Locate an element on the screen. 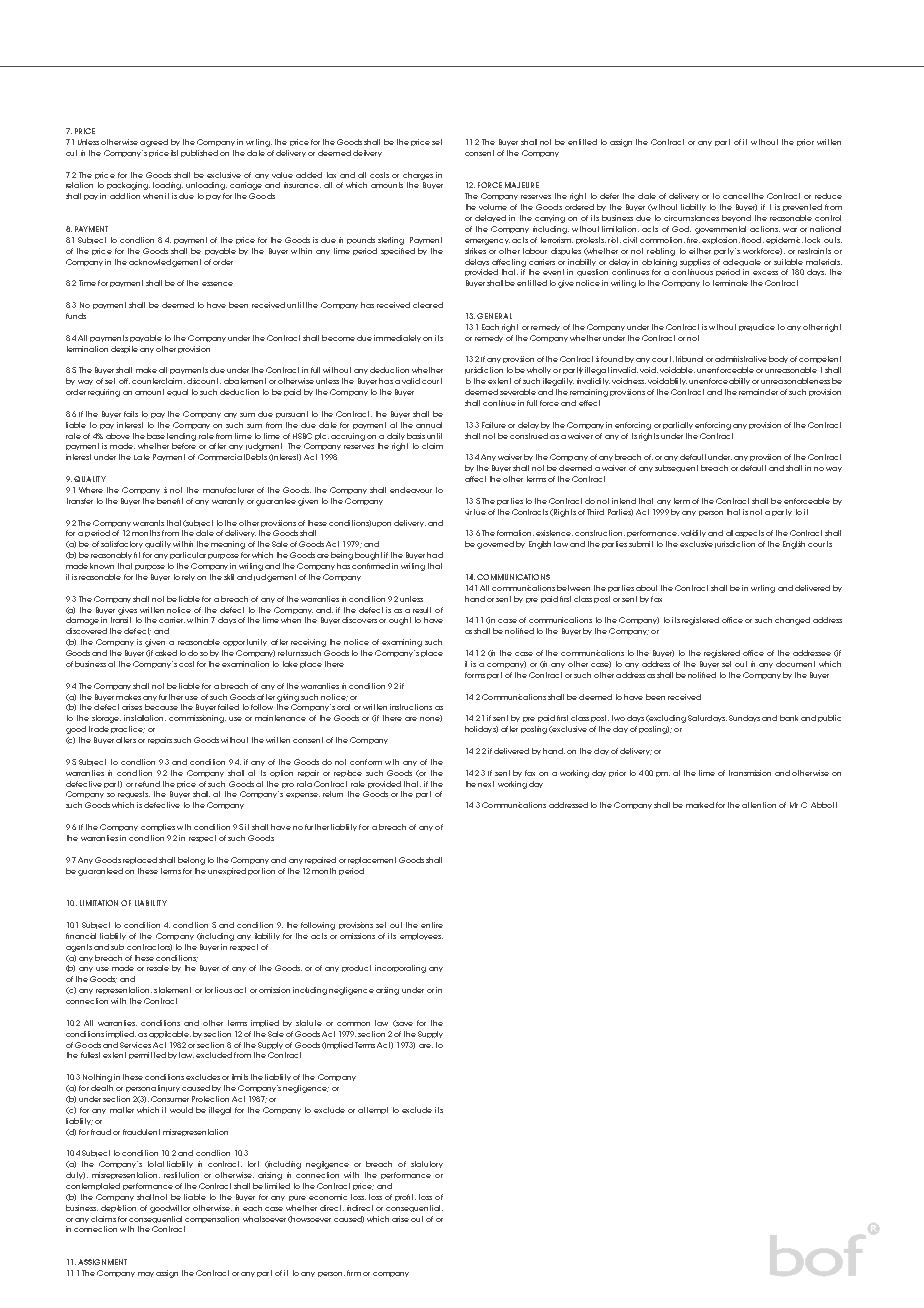 Image resolution: width=924 pixels, height=1308 pixels. may is located at coordinates (146, 1274).
